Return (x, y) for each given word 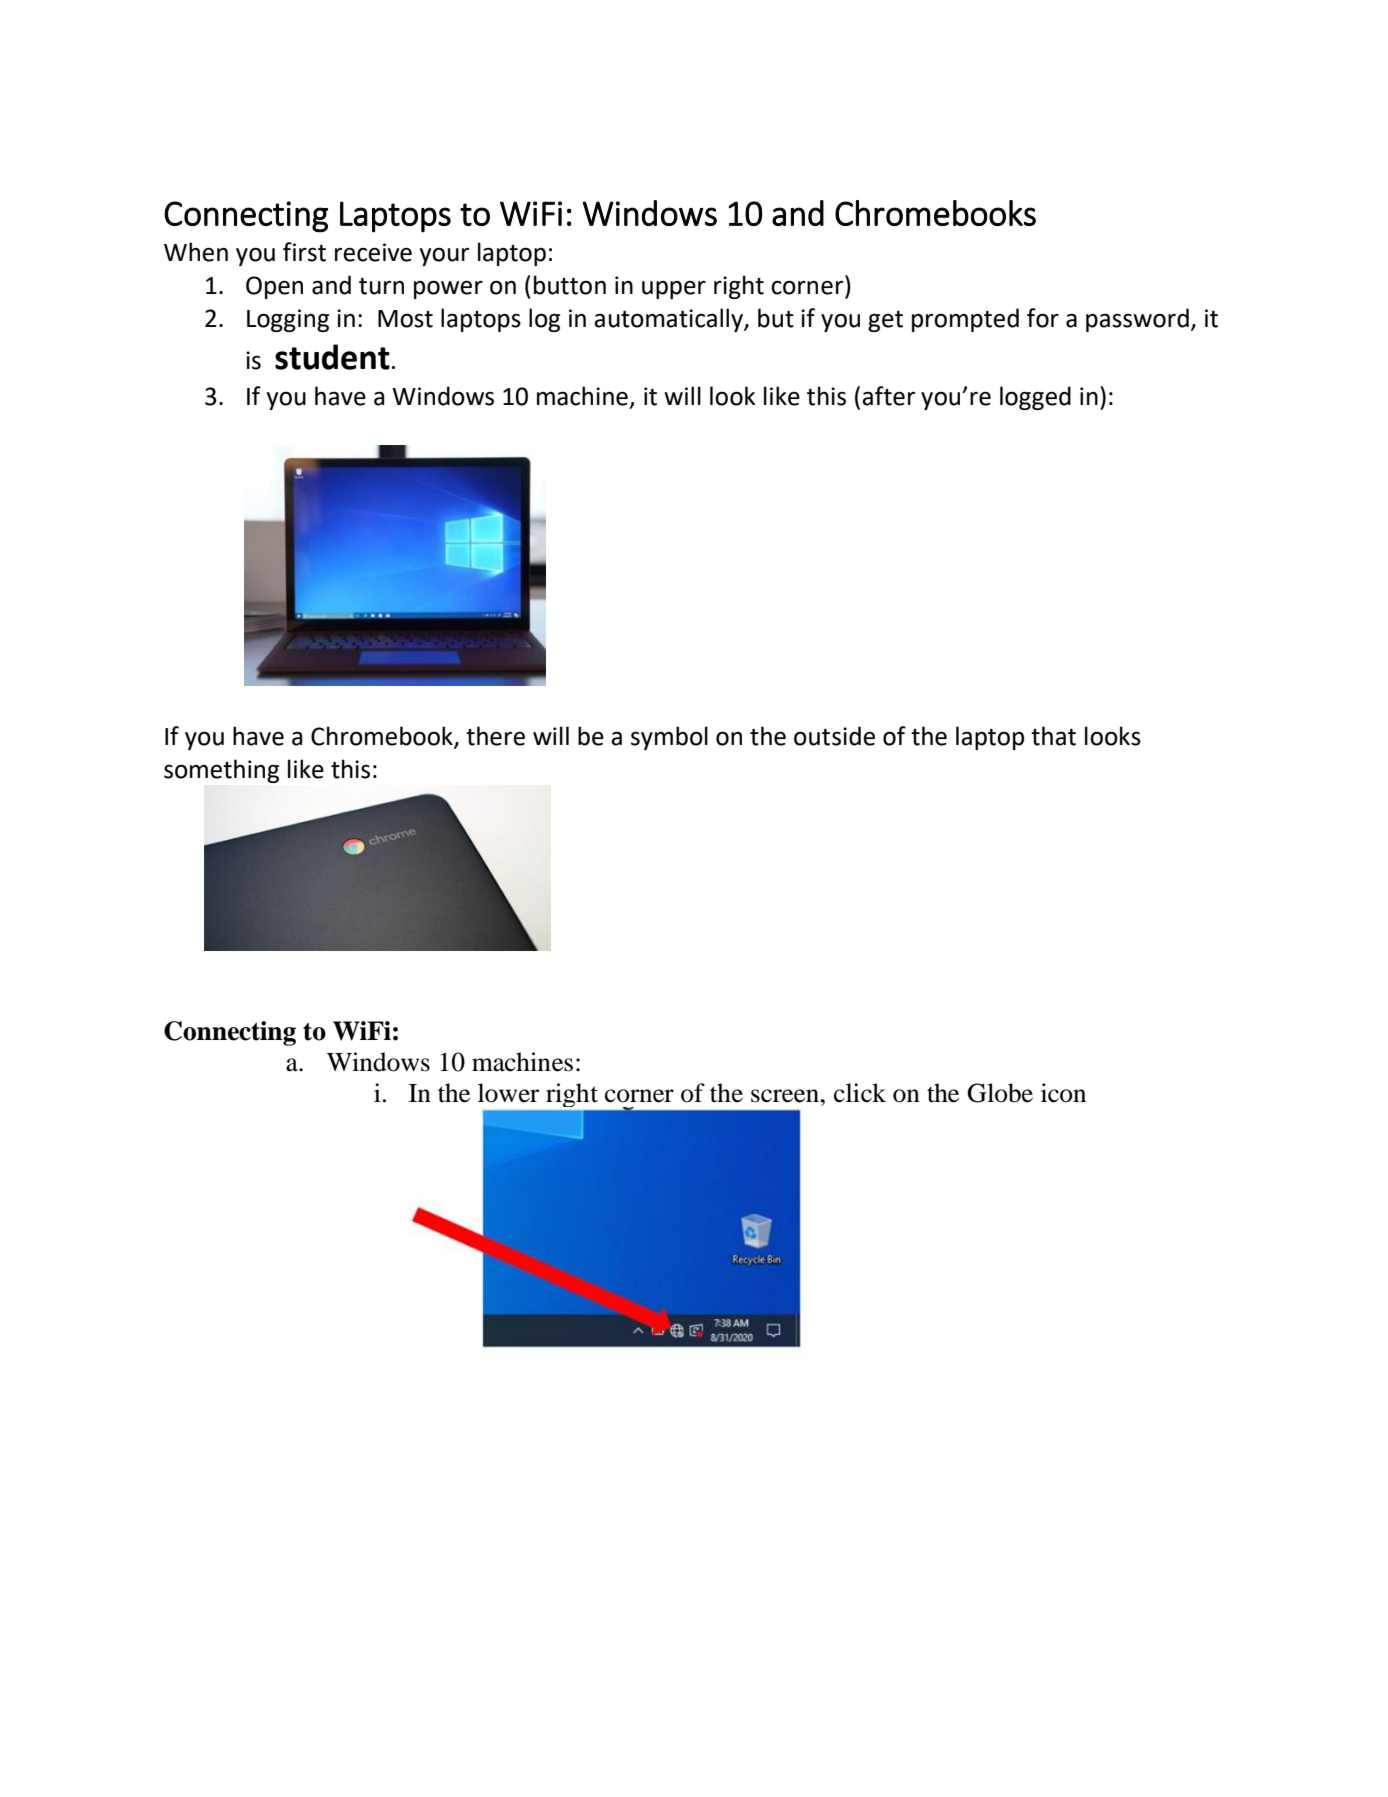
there (495, 736)
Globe (1000, 1093)
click (860, 1093)
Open (274, 287)
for (1043, 318)
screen (786, 1096)
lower (508, 1093)
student (332, 357)
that (1053, 736)
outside (834, 736)
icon (1063, 1093)
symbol (669, 738)
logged (1035, 398)
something (221, 771)
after (888, 396)
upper (674, 290)
